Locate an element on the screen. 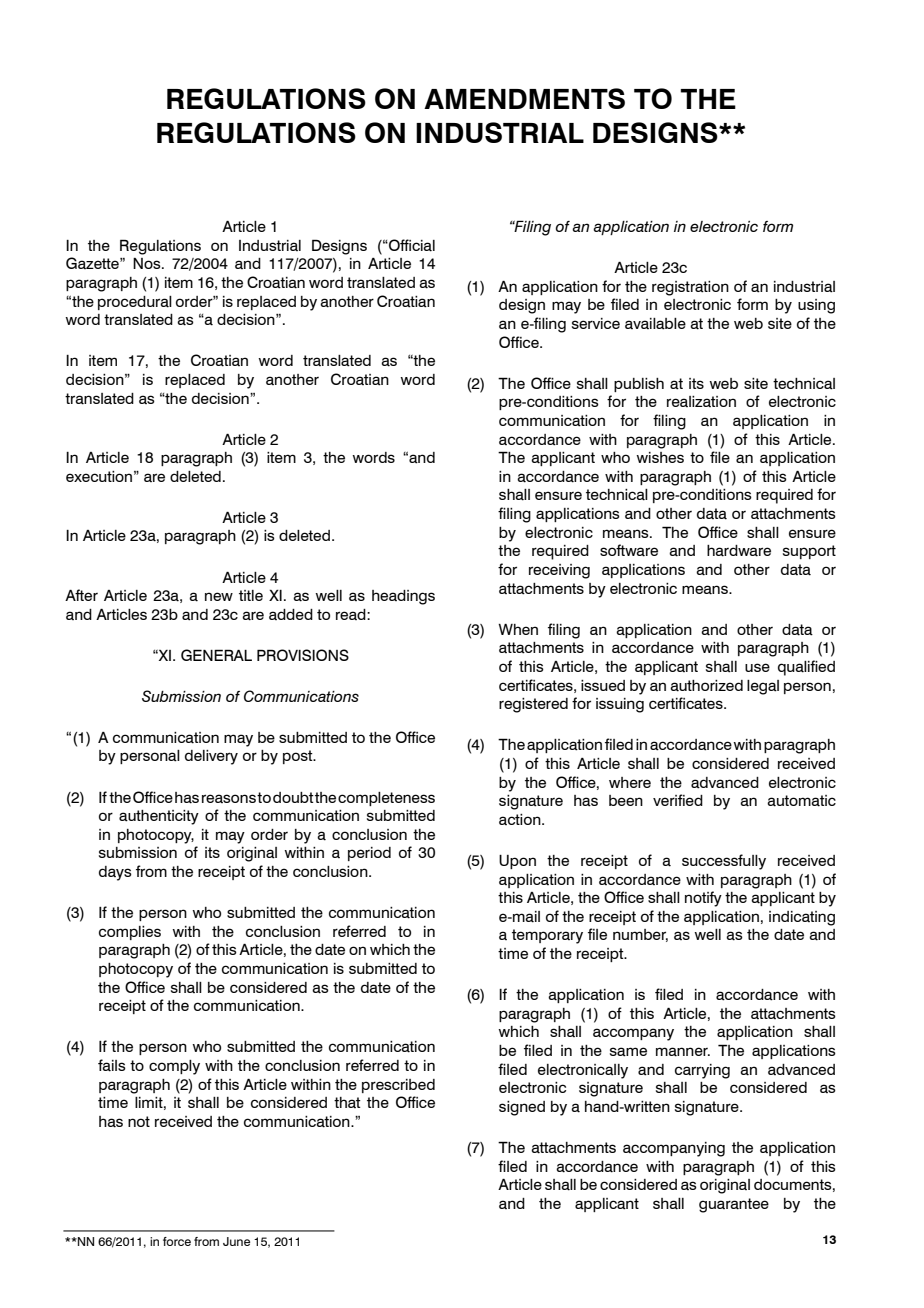  execution is located at coordinates (99, 476).
